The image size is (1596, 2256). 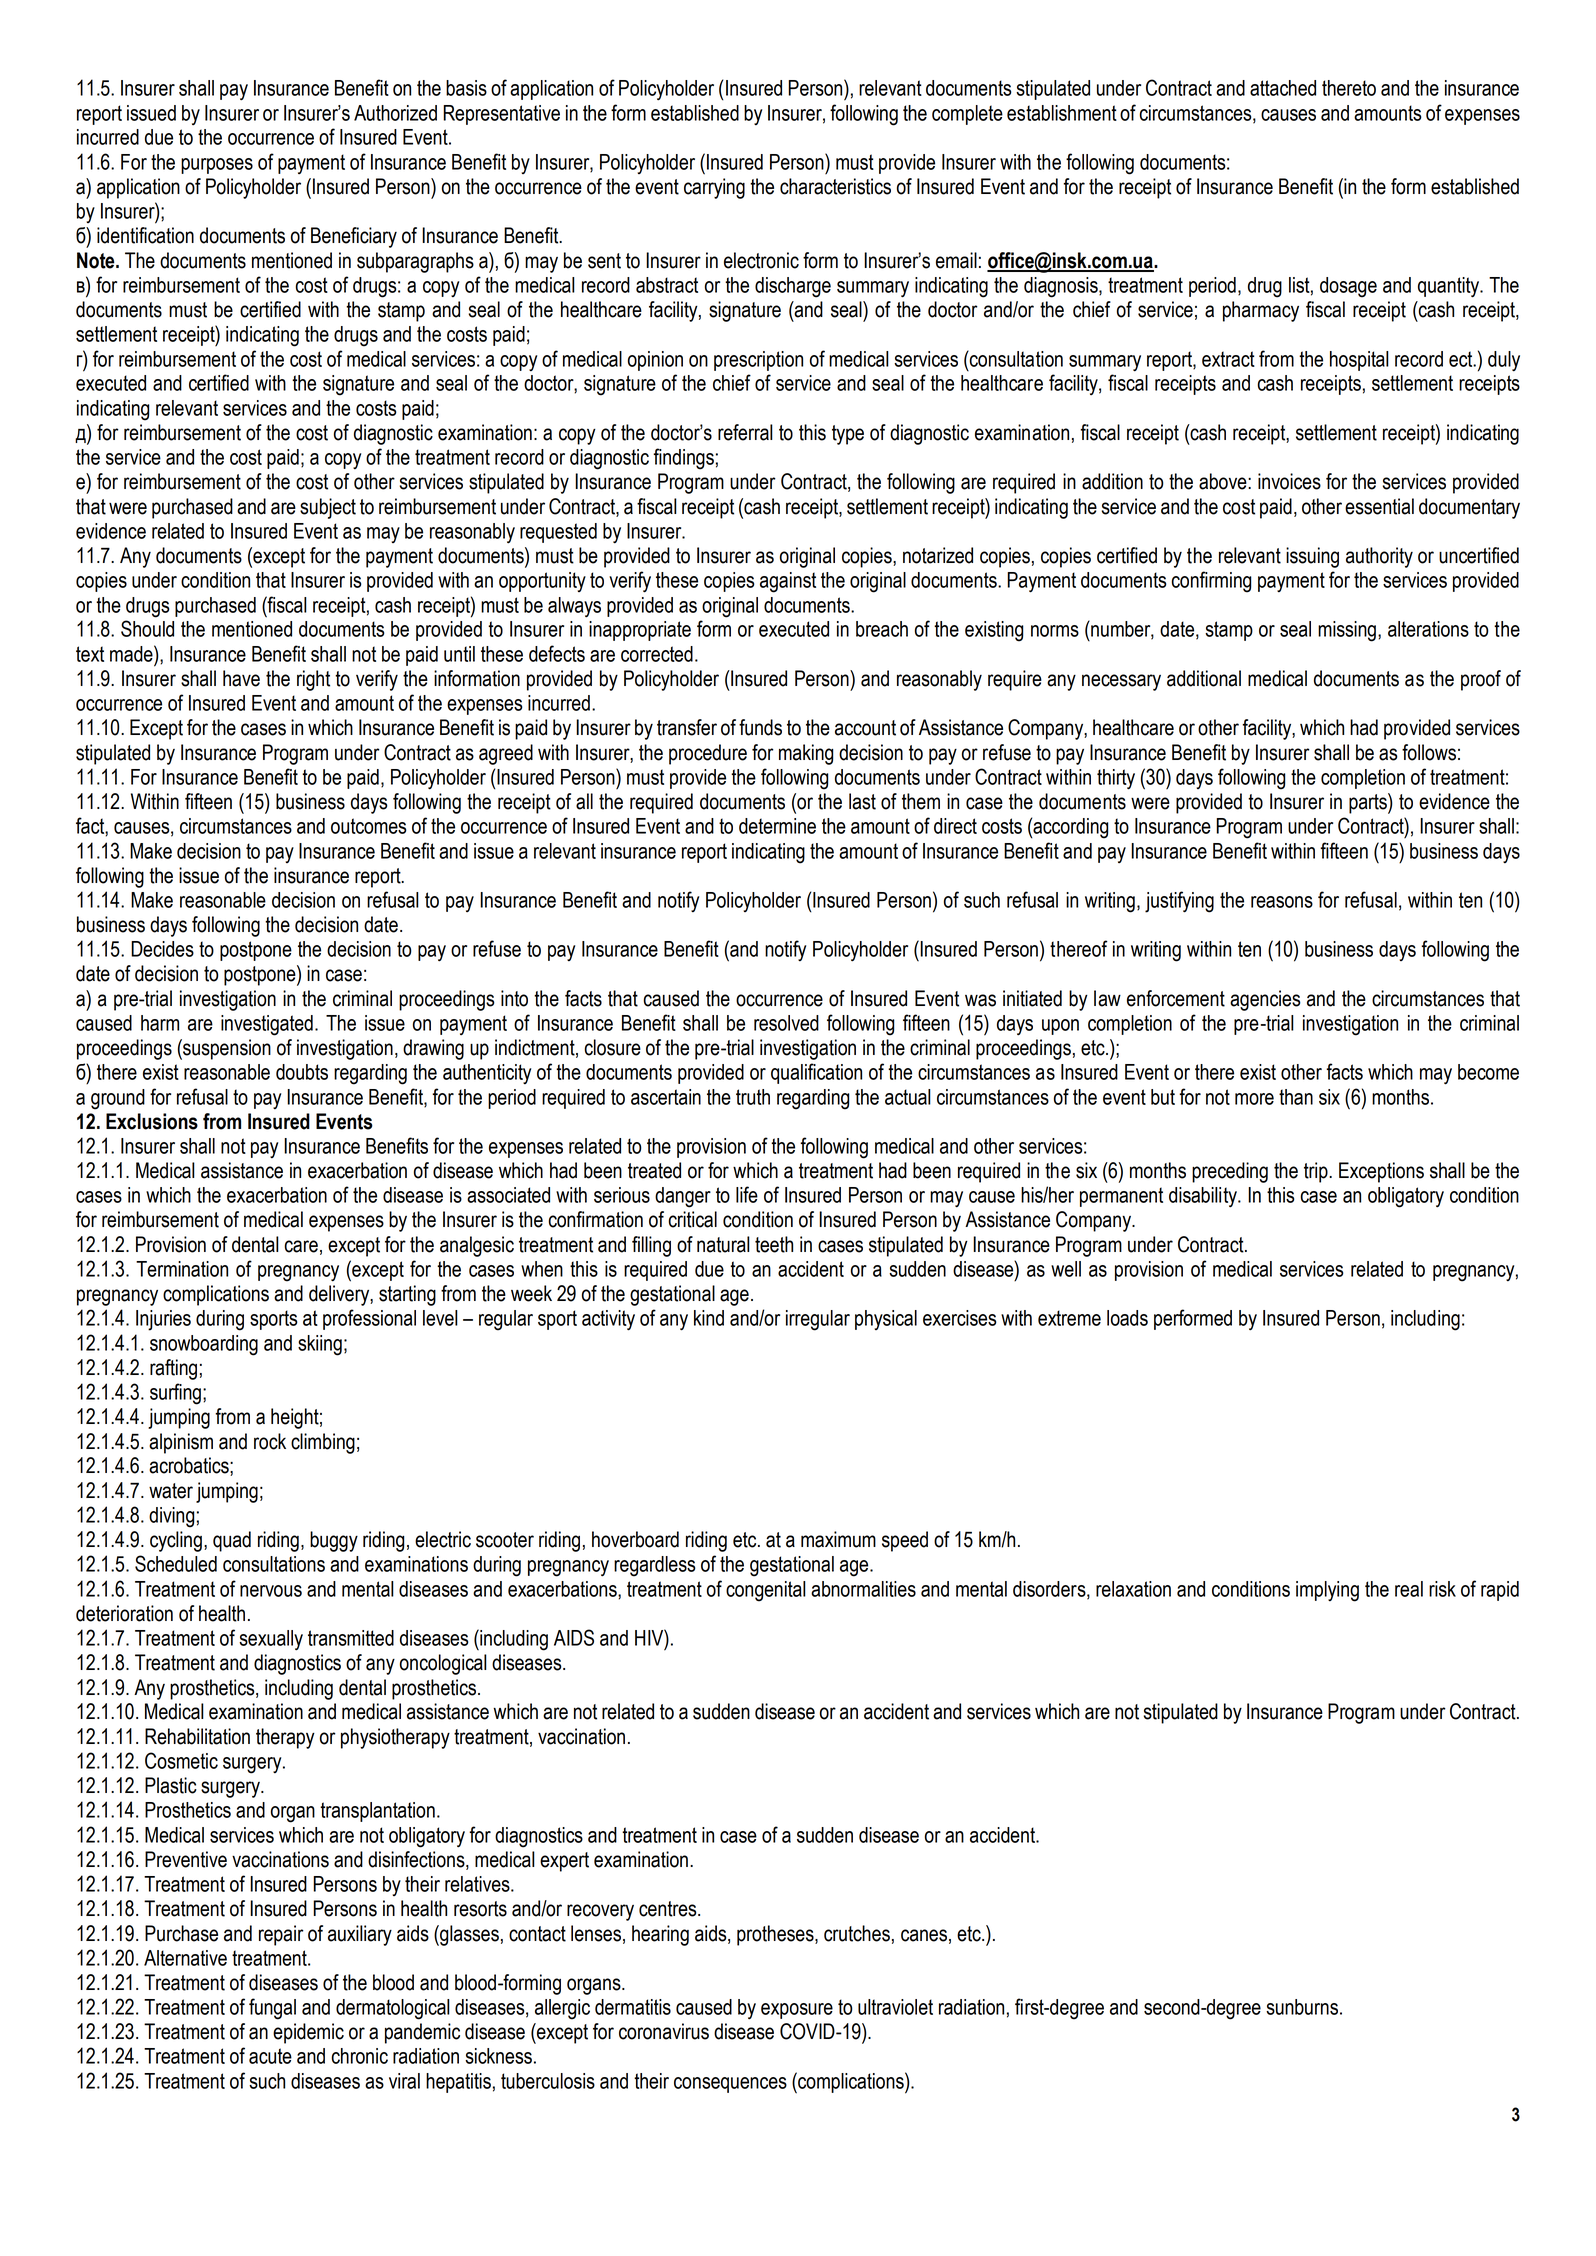 I want to click on sunburns, so click(x=1302, y=2007).
